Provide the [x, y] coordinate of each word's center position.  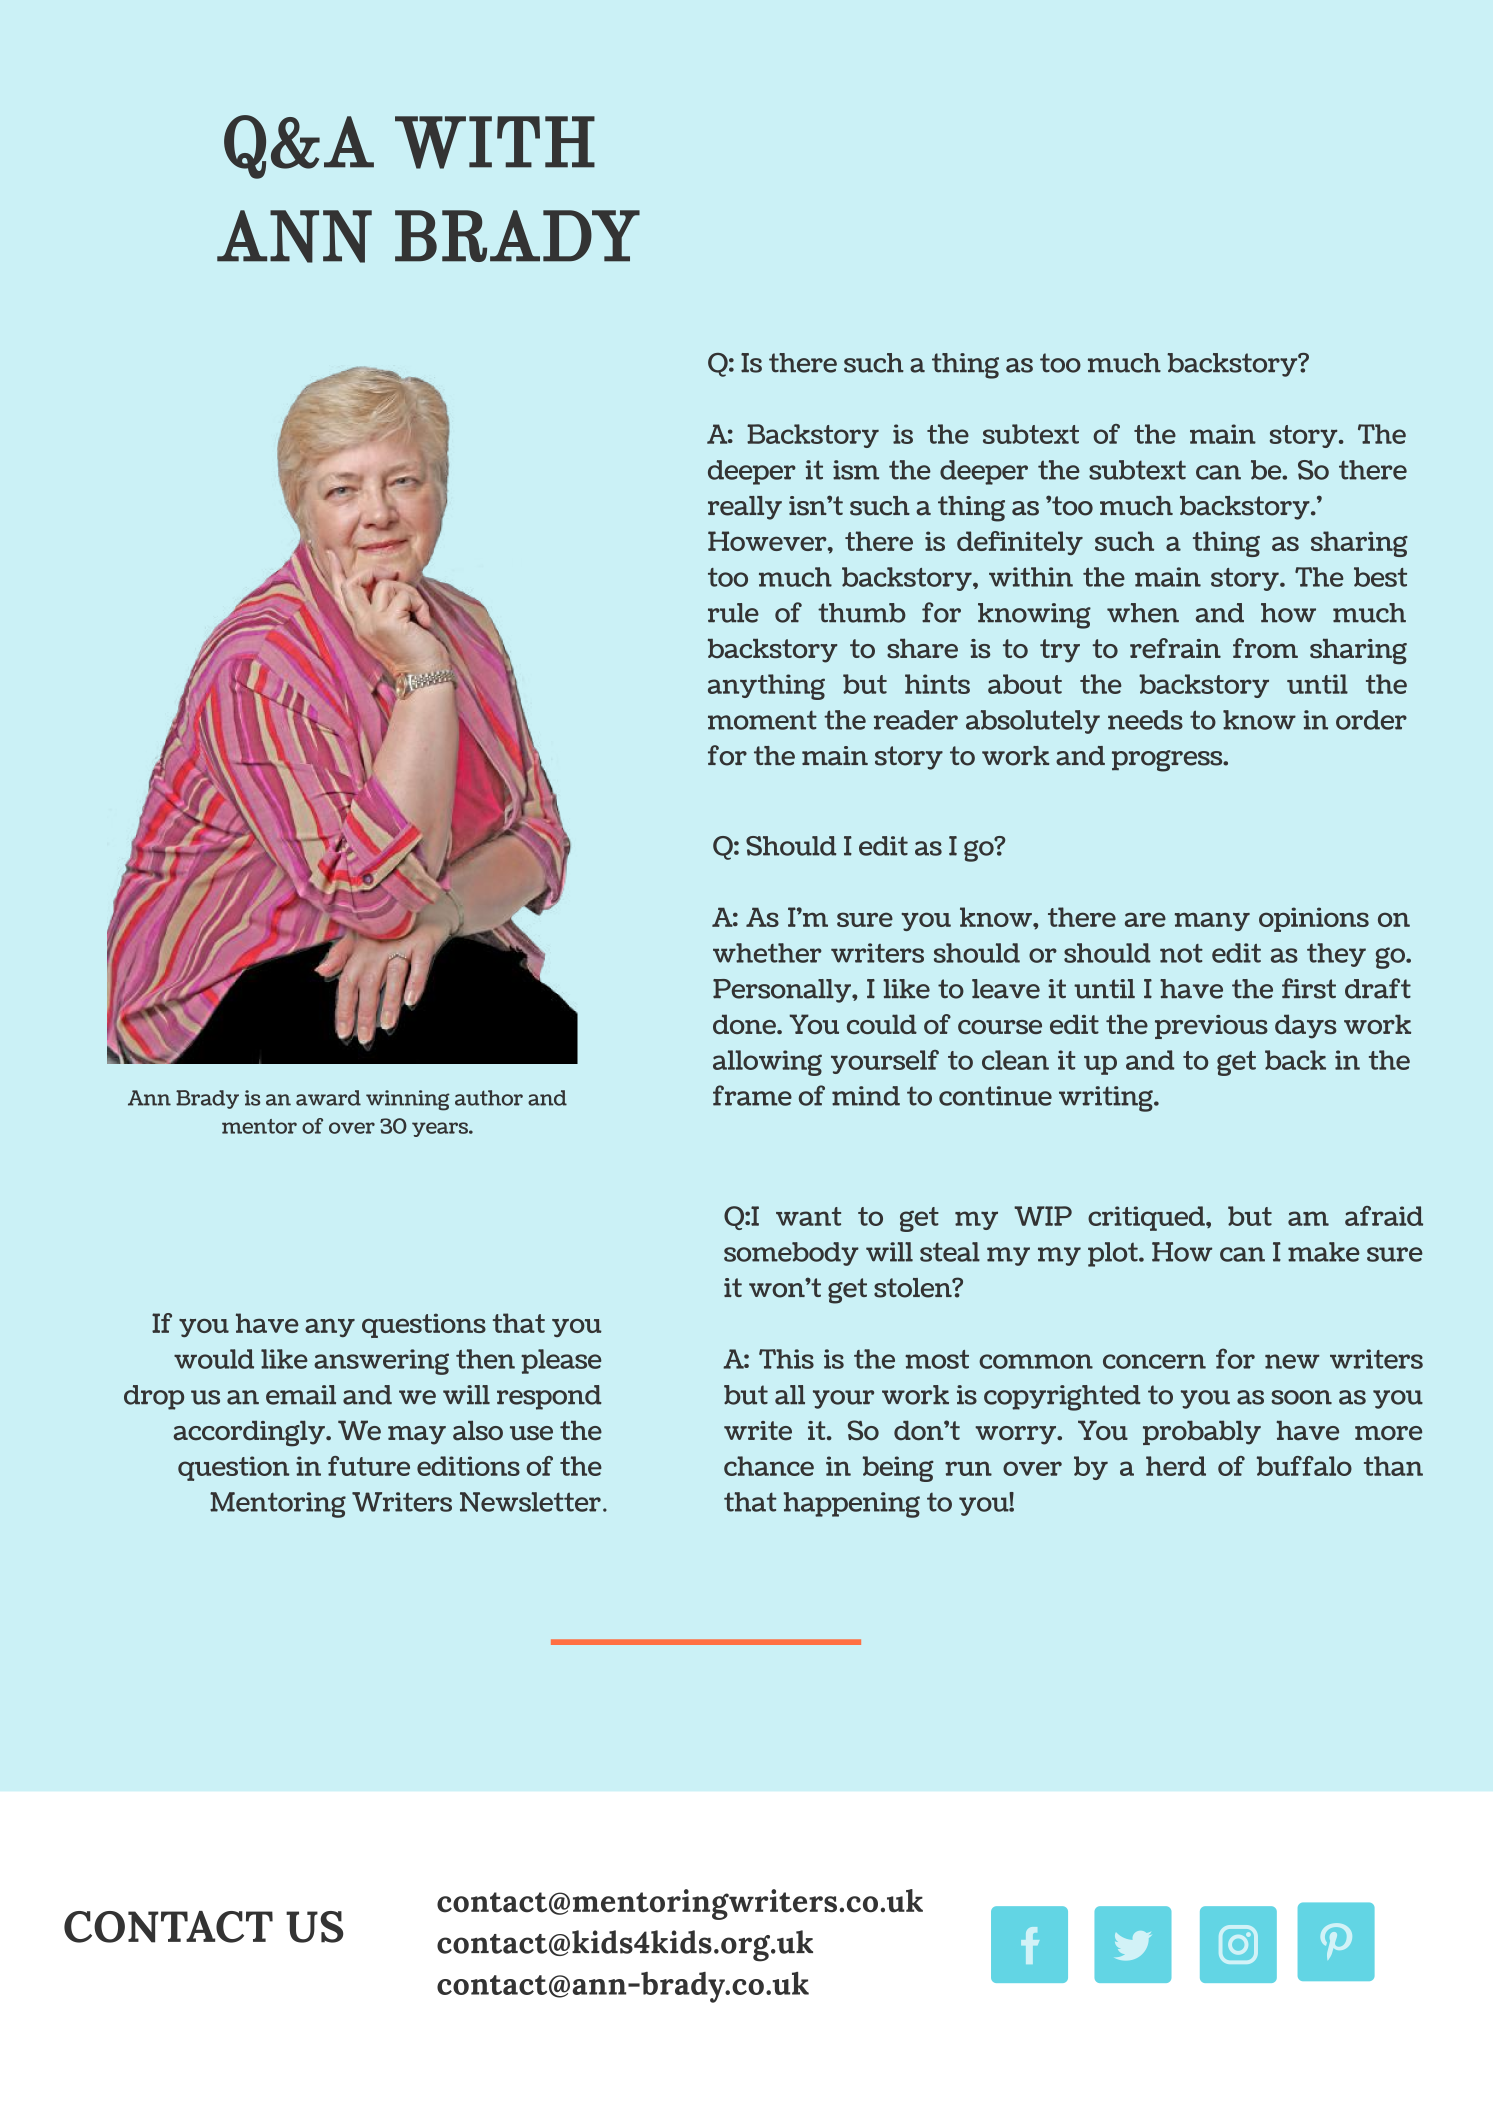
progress [1168, 761]
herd [1176, 1466]
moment [762, 720]
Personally [783, 991]
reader [916, 720]
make [1324, 1252]
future [369, 1466]
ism [856, 470]
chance [769, 1466]
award [328, 1098]
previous [1211, 1027]
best [1380, 577]
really [745, 508]
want [808, 1216]
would [214, 1359]
